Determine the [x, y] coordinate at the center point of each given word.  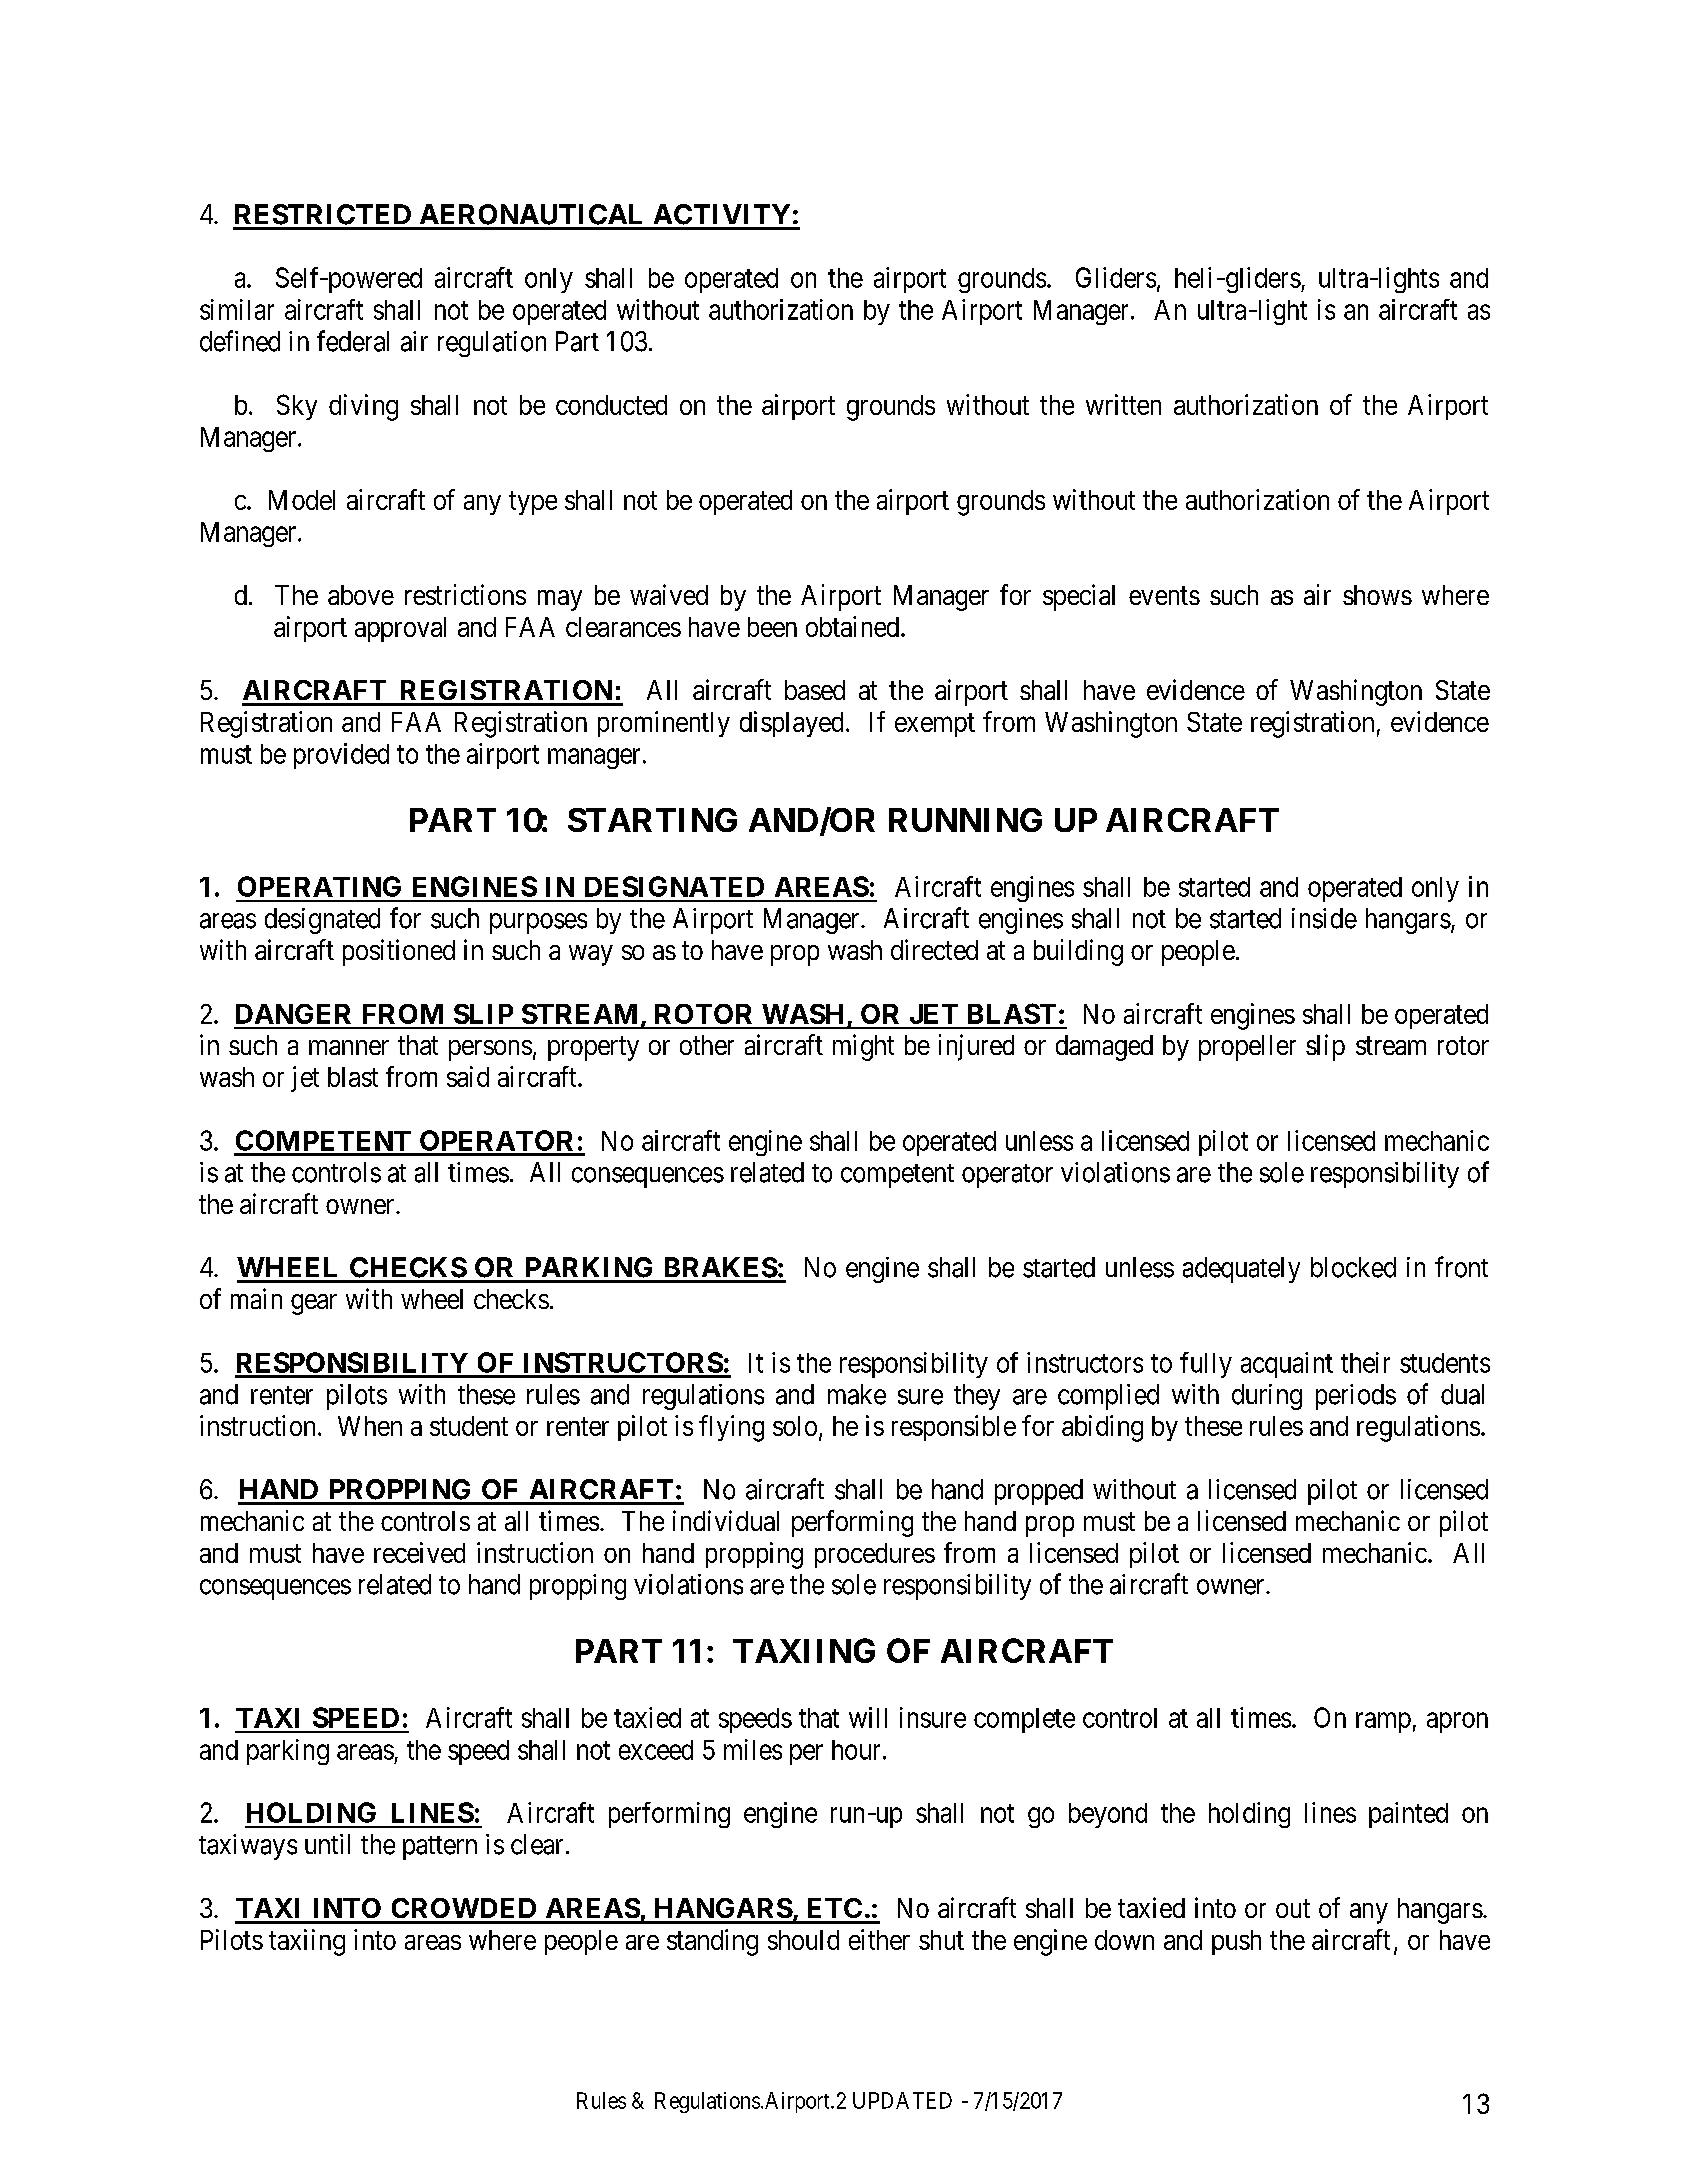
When [370, 1426]
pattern [440, 1848]
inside [1324, 918]
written [1123, 404]
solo [795, 1426]
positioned [399, 952]
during [1267, 1397]
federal [353, 341]
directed [934, 949]
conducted [611, 405]
